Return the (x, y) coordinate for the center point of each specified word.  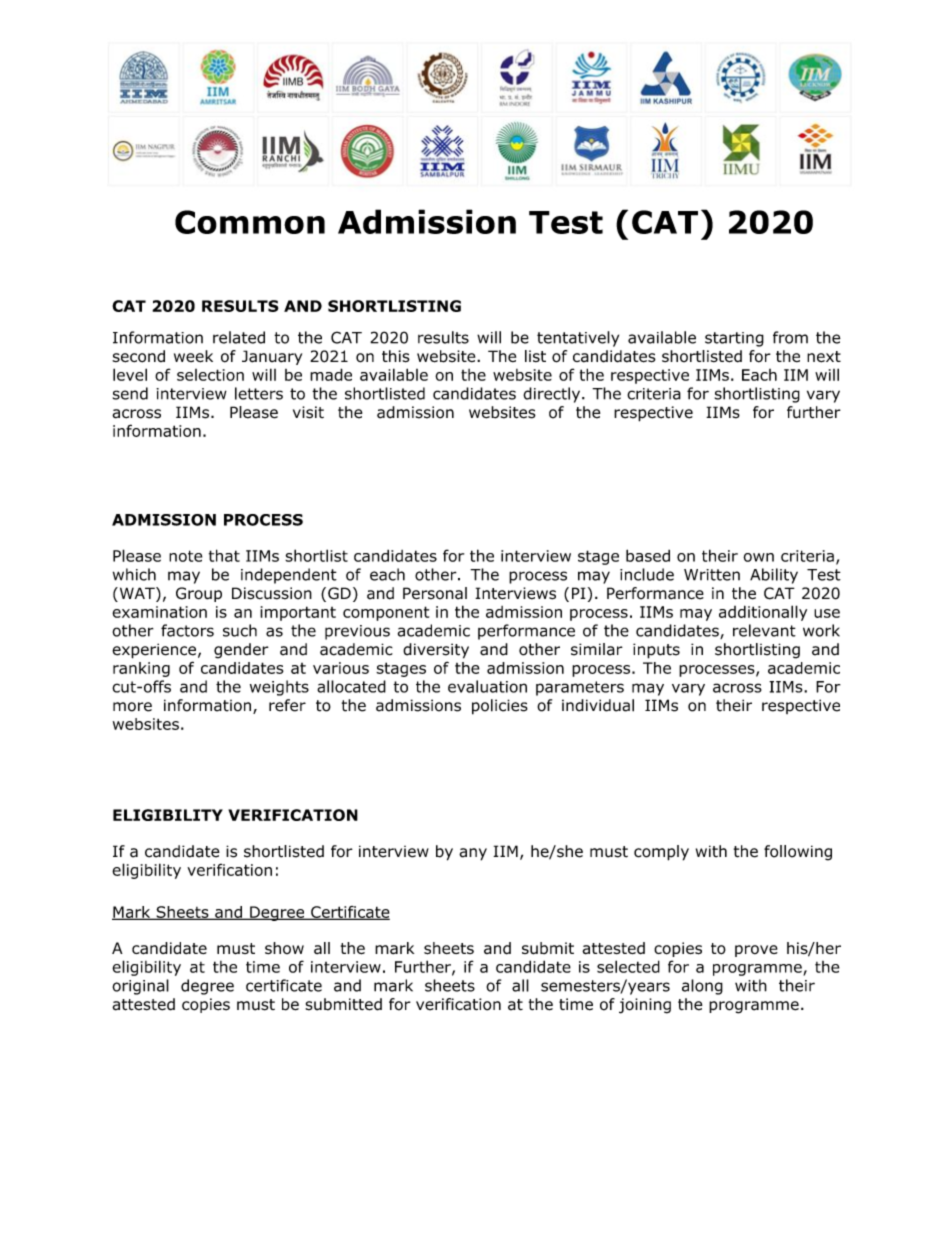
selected (628, 966)
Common (250, 222)
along (702, 987)
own (758, 557)
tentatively (578, 339)
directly (553, 395)
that (224, 555)
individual (598, 705)
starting (734, 339)
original (140, 987)
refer (287, 705)
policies (500, 707)
